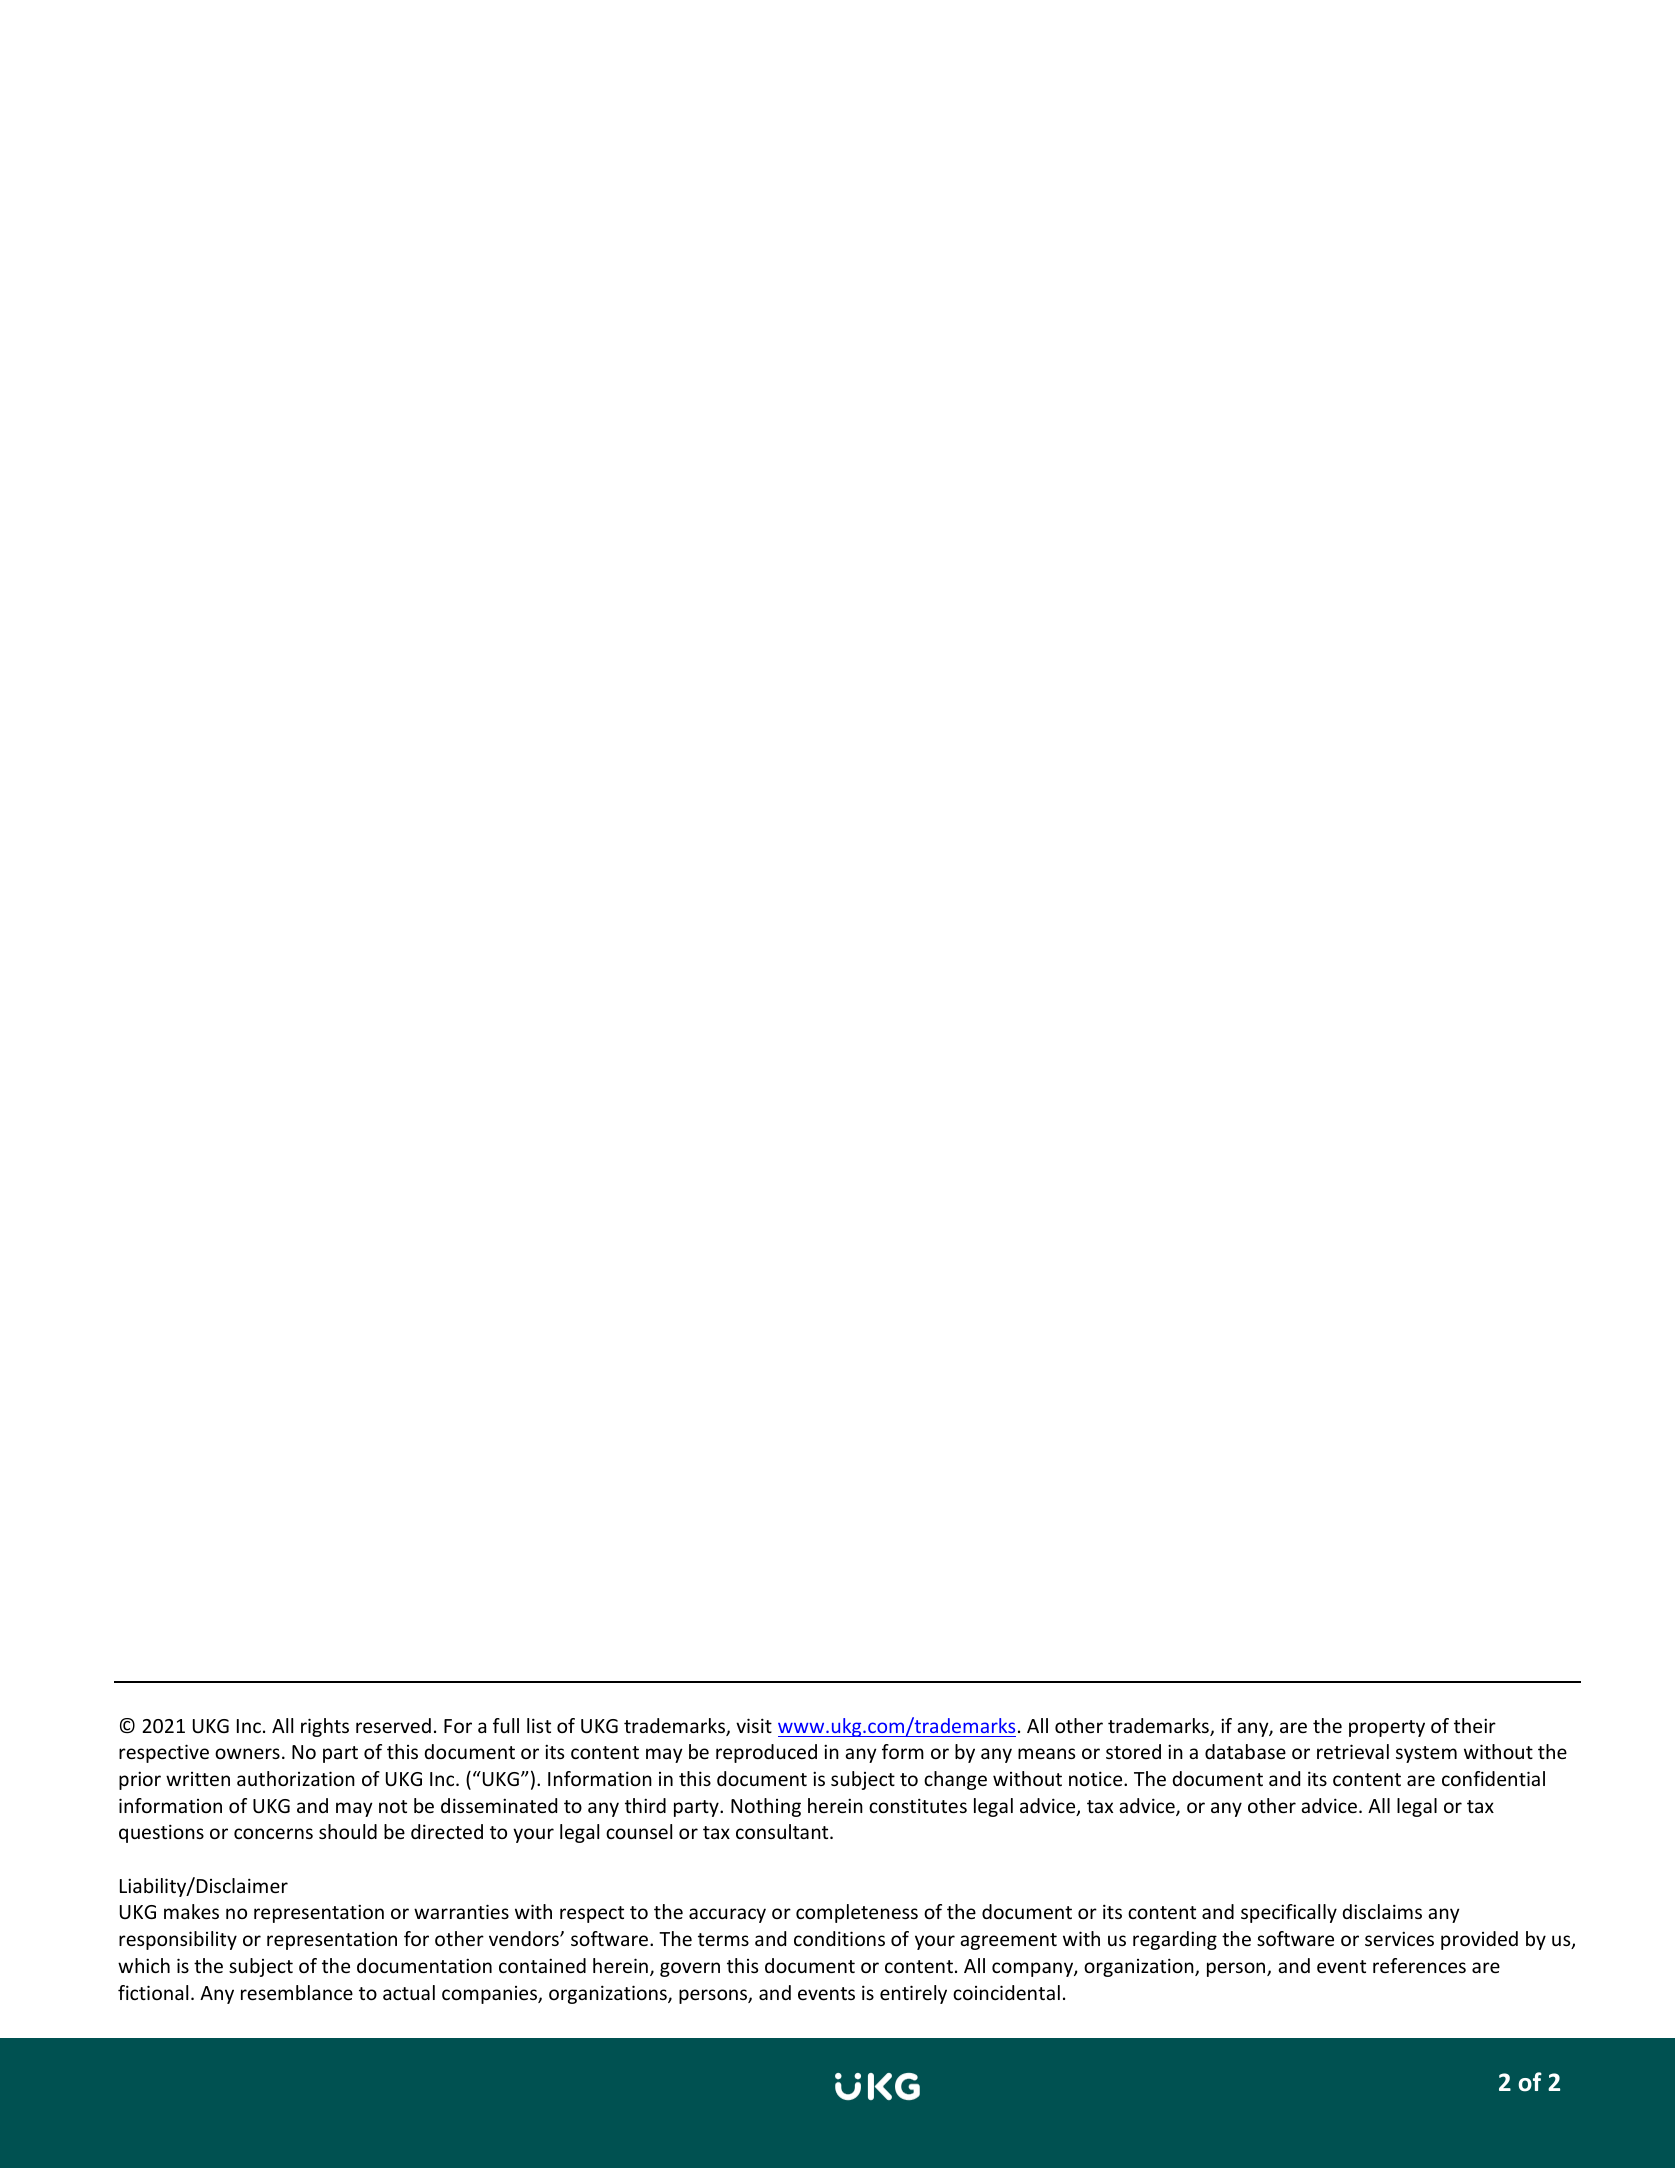 The height and width of the screenshot is (2168, 1675). I want to click on rights, so click(325, 1727).
